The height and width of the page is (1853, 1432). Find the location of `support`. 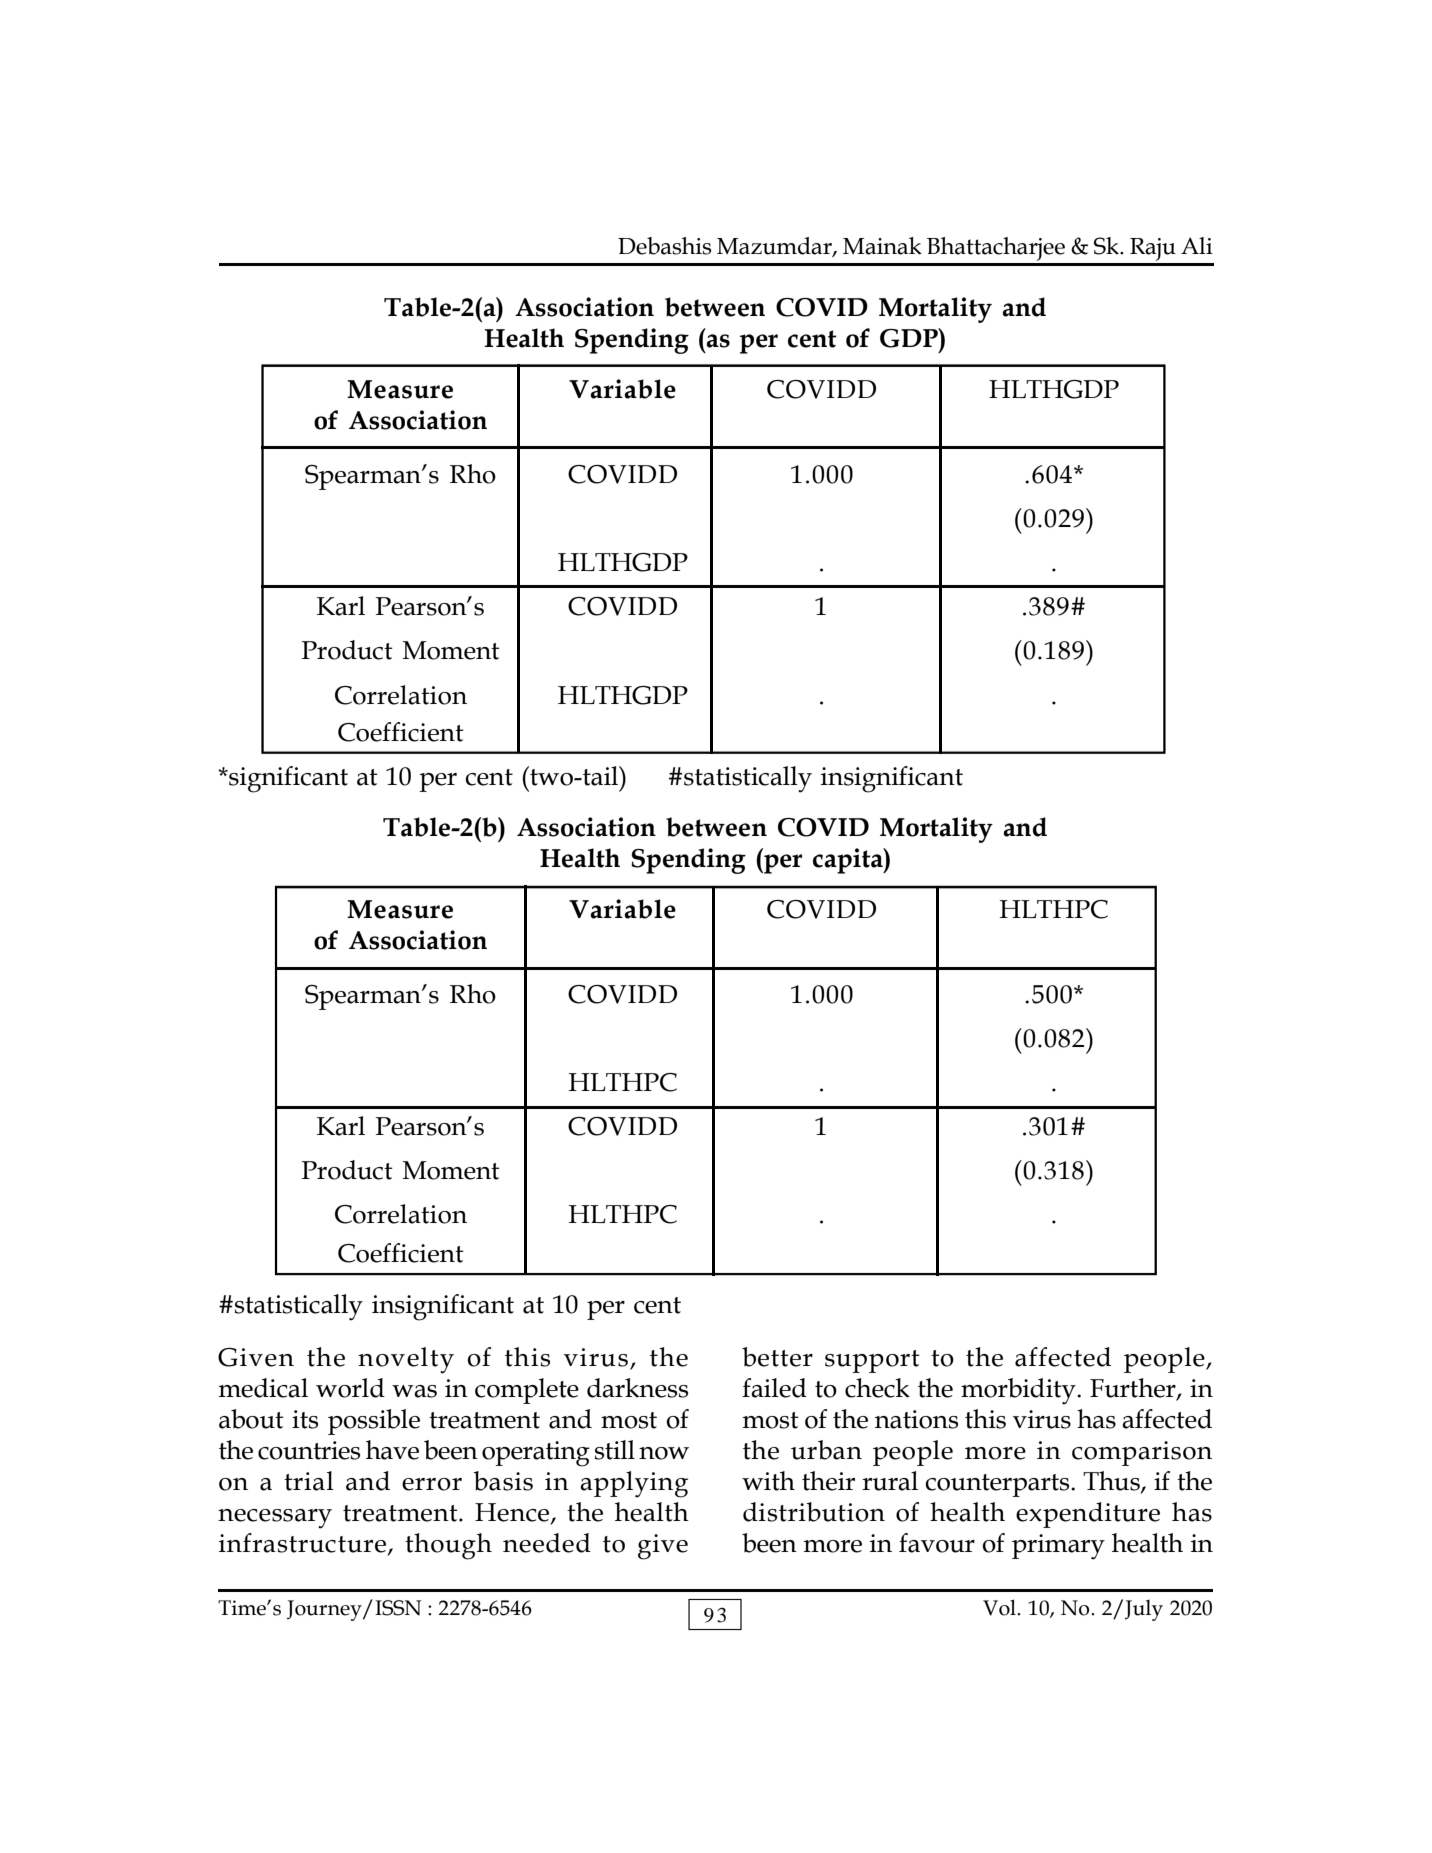

support is located at coordinates (872, 1361).
